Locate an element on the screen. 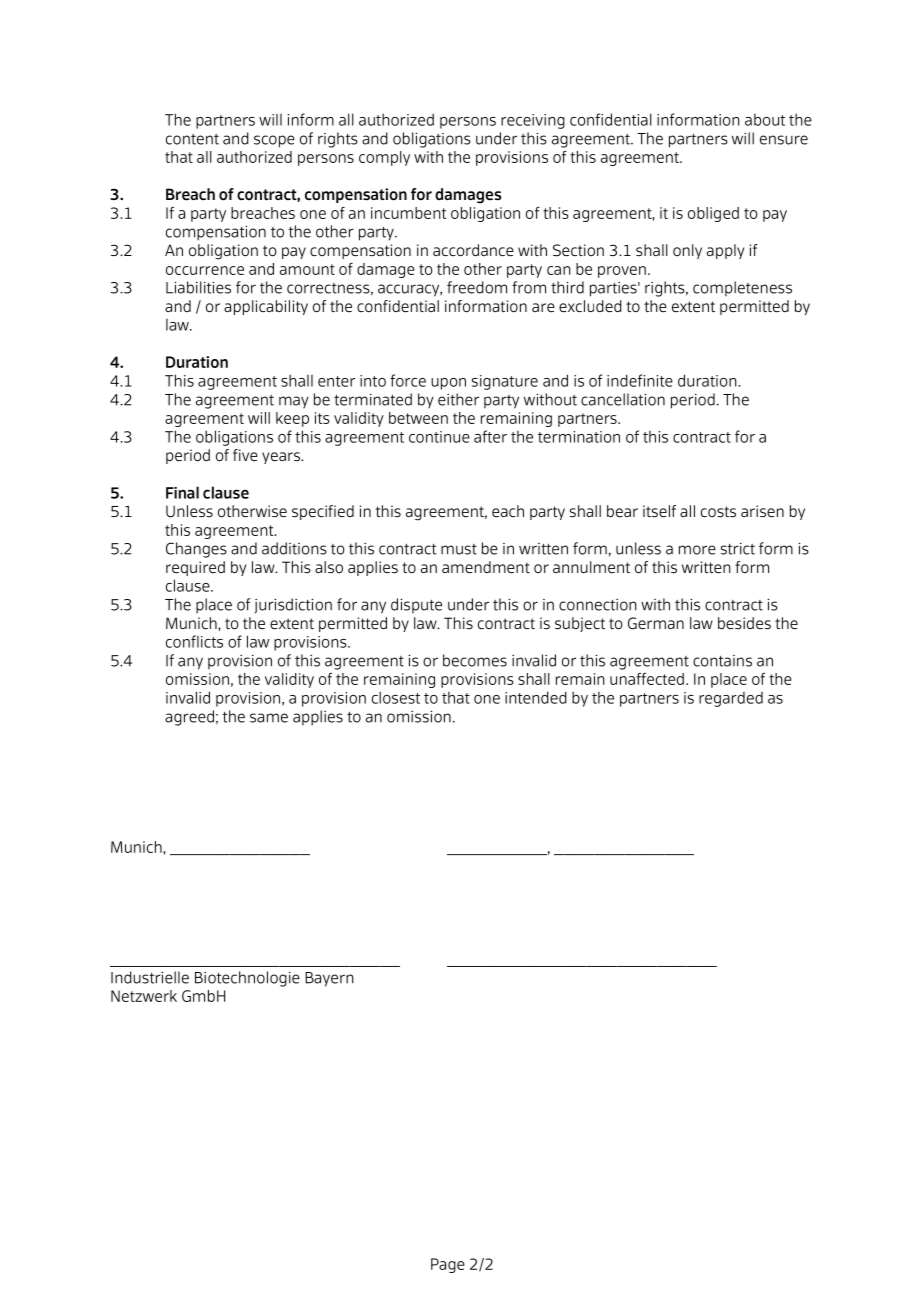  obliged is located at coordinates (713, 214).
